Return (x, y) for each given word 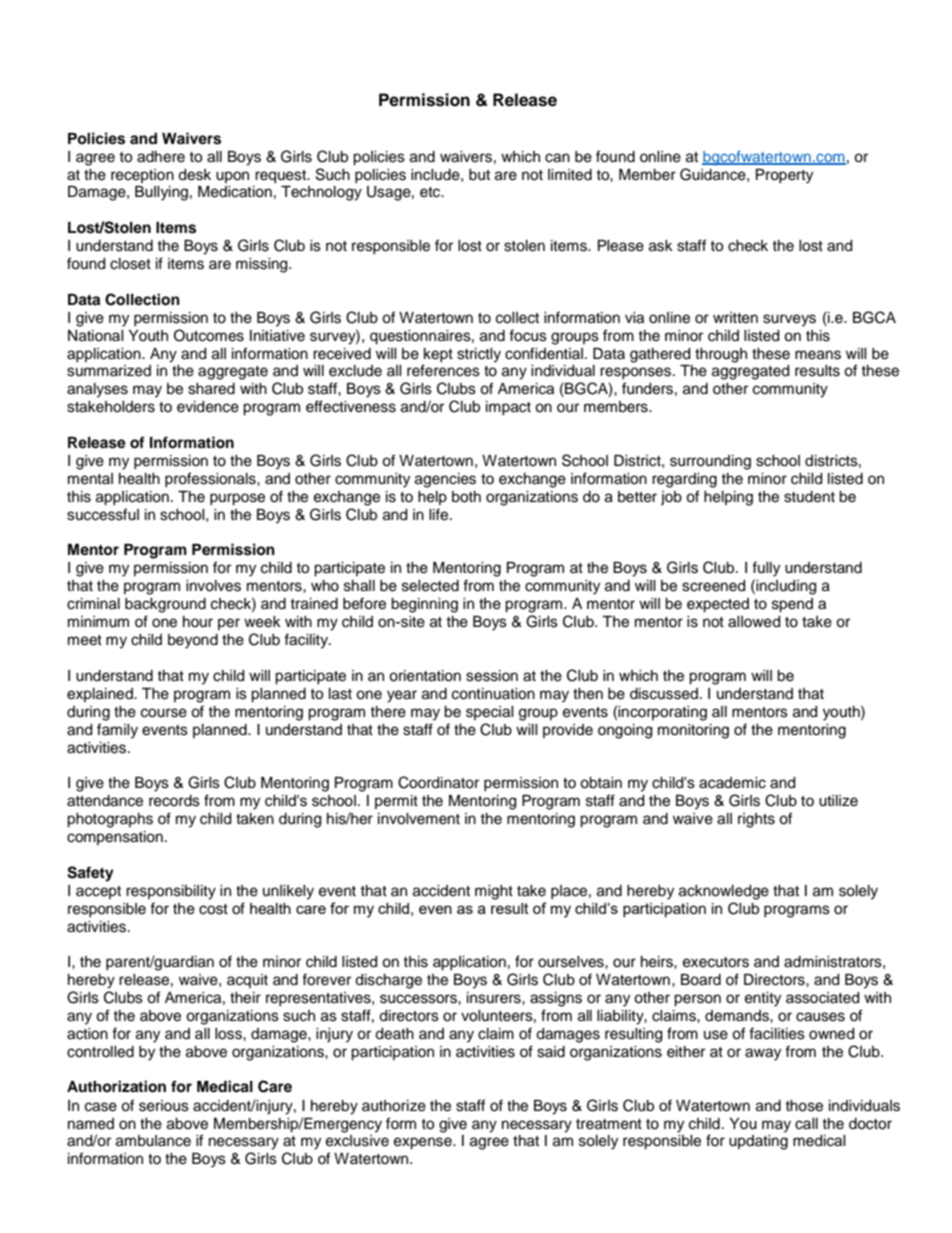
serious (164, 1106)
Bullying (161, 193)
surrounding (710, 462)
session (492, 676)
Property (784, 176)
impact (508, 408)
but (479, 175)
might (494, 892)
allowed (754, 622)
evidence (208, 407)
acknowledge (724, 892)
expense (424, 1143)
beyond (193, 641)
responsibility (171, 892)
